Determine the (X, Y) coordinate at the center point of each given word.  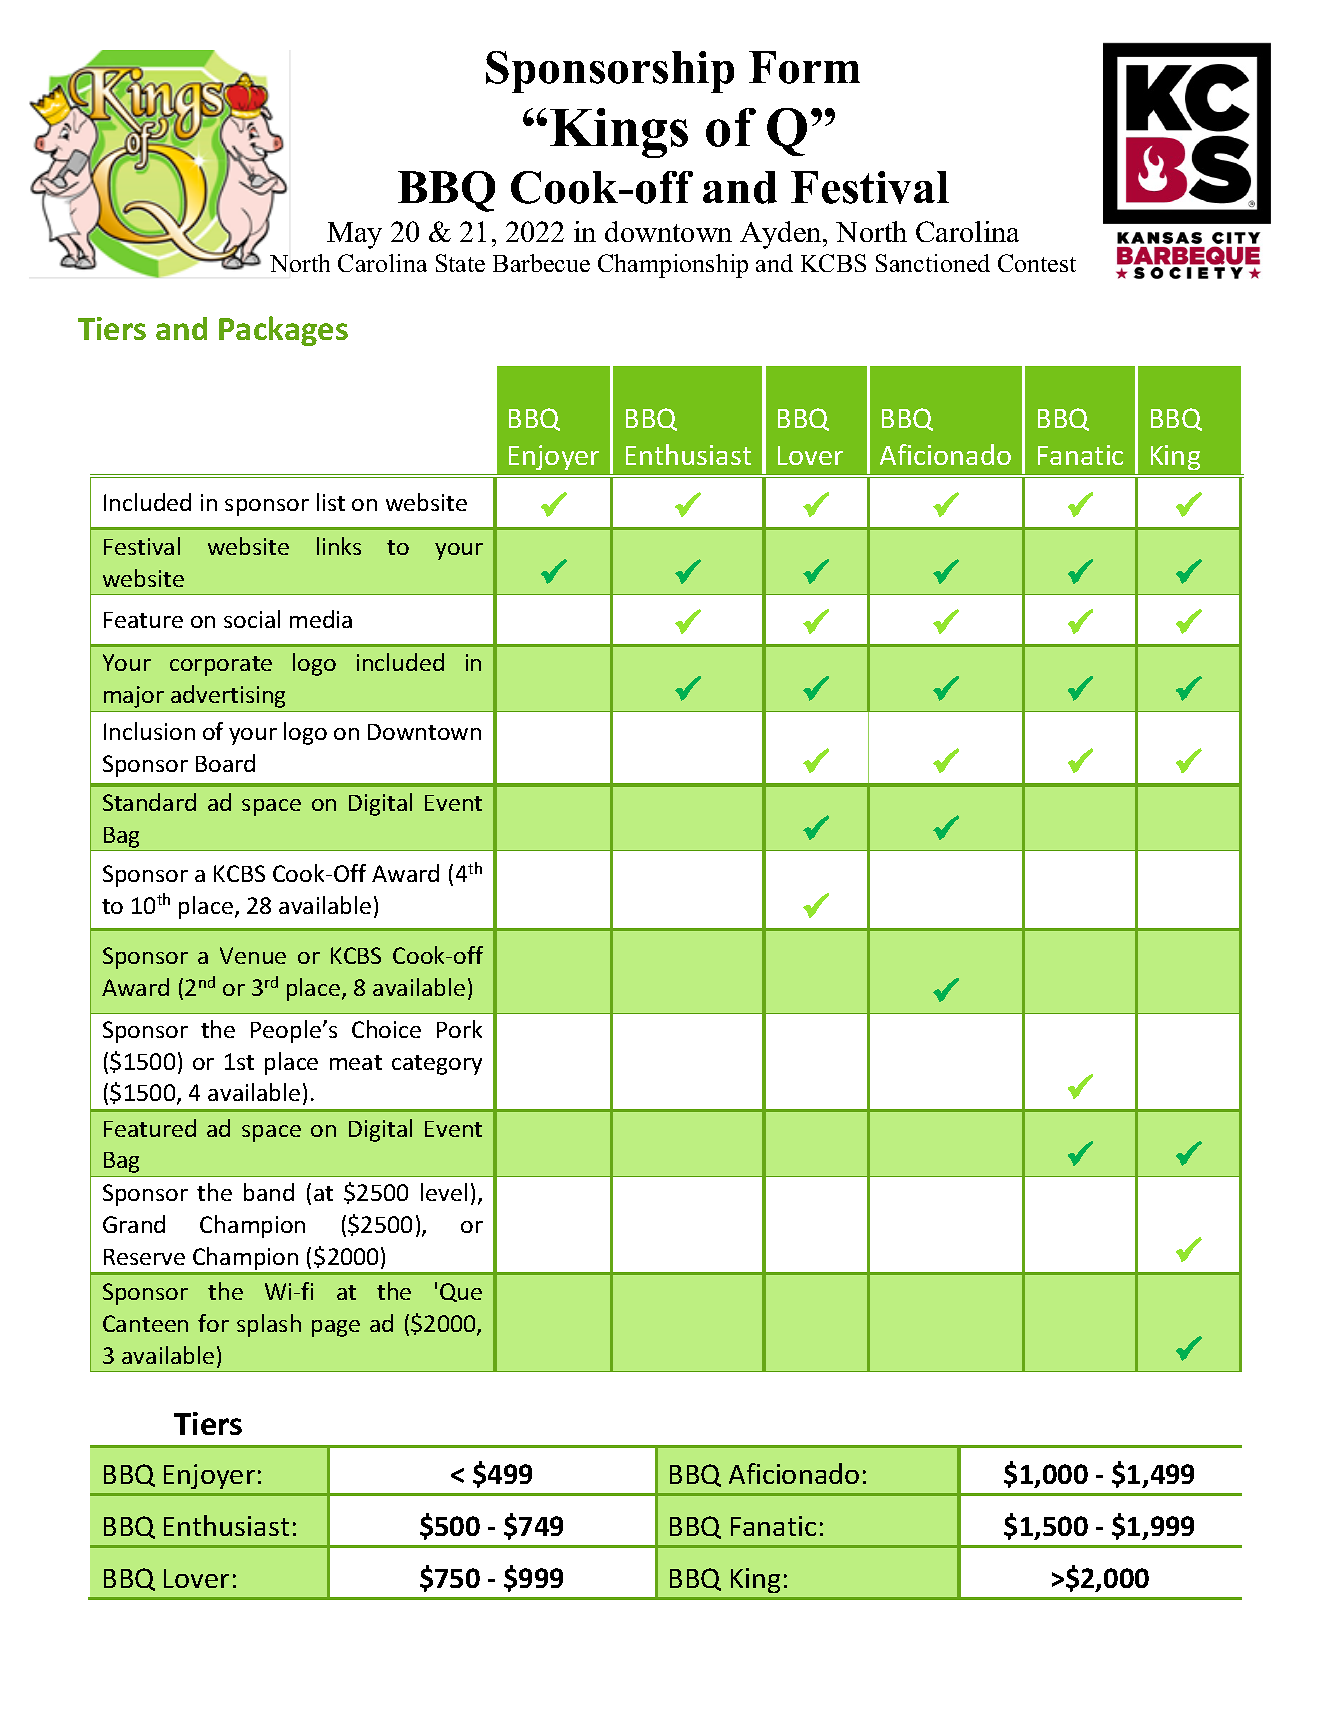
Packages (283, 331)
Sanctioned (933, 263)
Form (804, 67)
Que (461, 1292)
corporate (221, 666)
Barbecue (541, 263)
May (354, 235)
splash (269, 1325)
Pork (459, 1029)
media (321, 619)
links (339, 546)
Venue (253, 955)
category (437, 1065)
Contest (1037, 263)
